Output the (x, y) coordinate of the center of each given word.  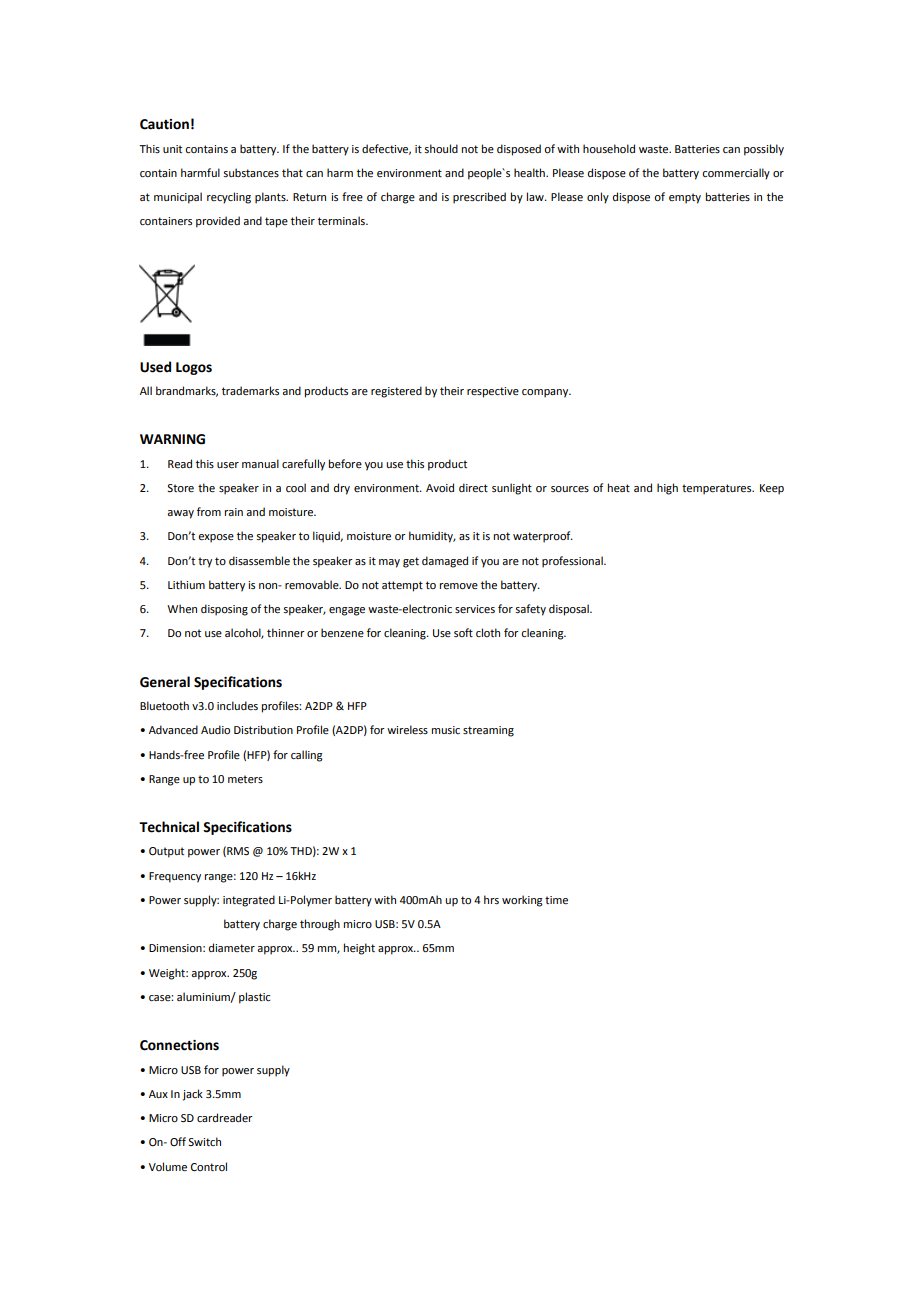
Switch (204, 1141)
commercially (736, 174)
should (441, 148)
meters (245, 779)
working (522, 901)
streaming (488, 731)
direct (473, 487)
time (556, 900)
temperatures (718, 489)
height (359, 949)
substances (251, 172)
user (228, 465)
